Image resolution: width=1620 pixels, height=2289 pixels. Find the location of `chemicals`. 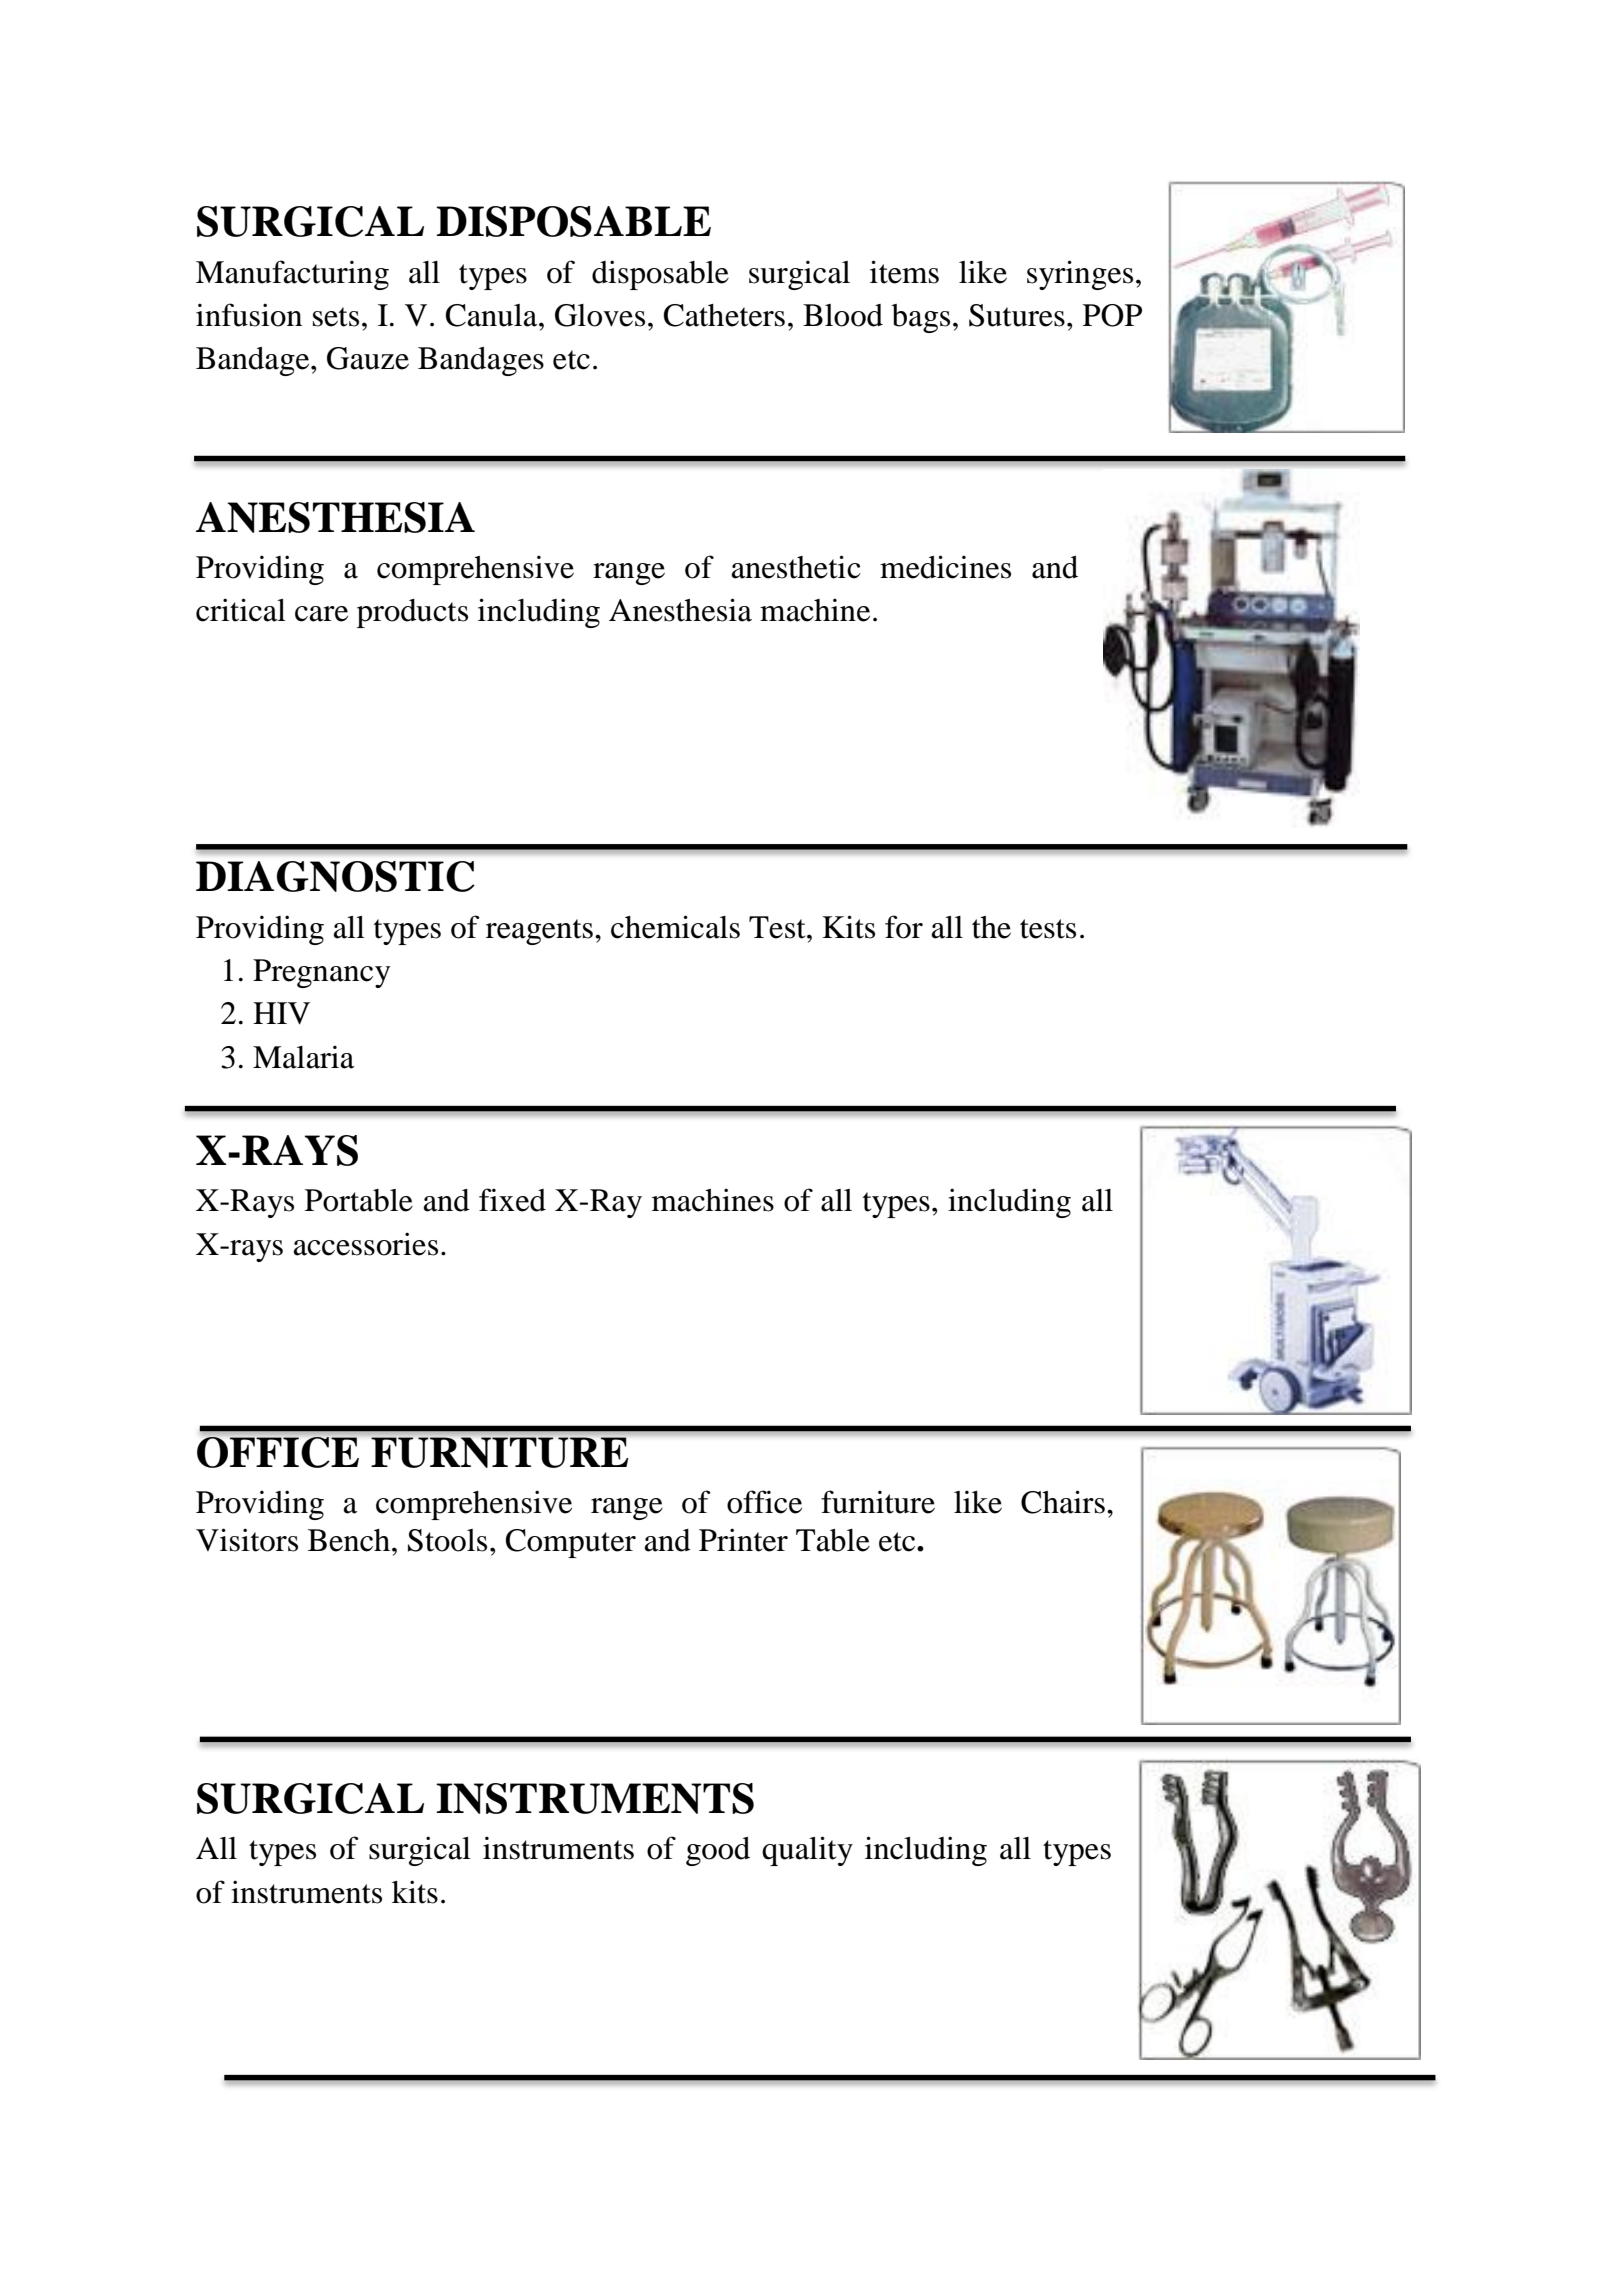

chemicals is located at coordinates (675, 927).
